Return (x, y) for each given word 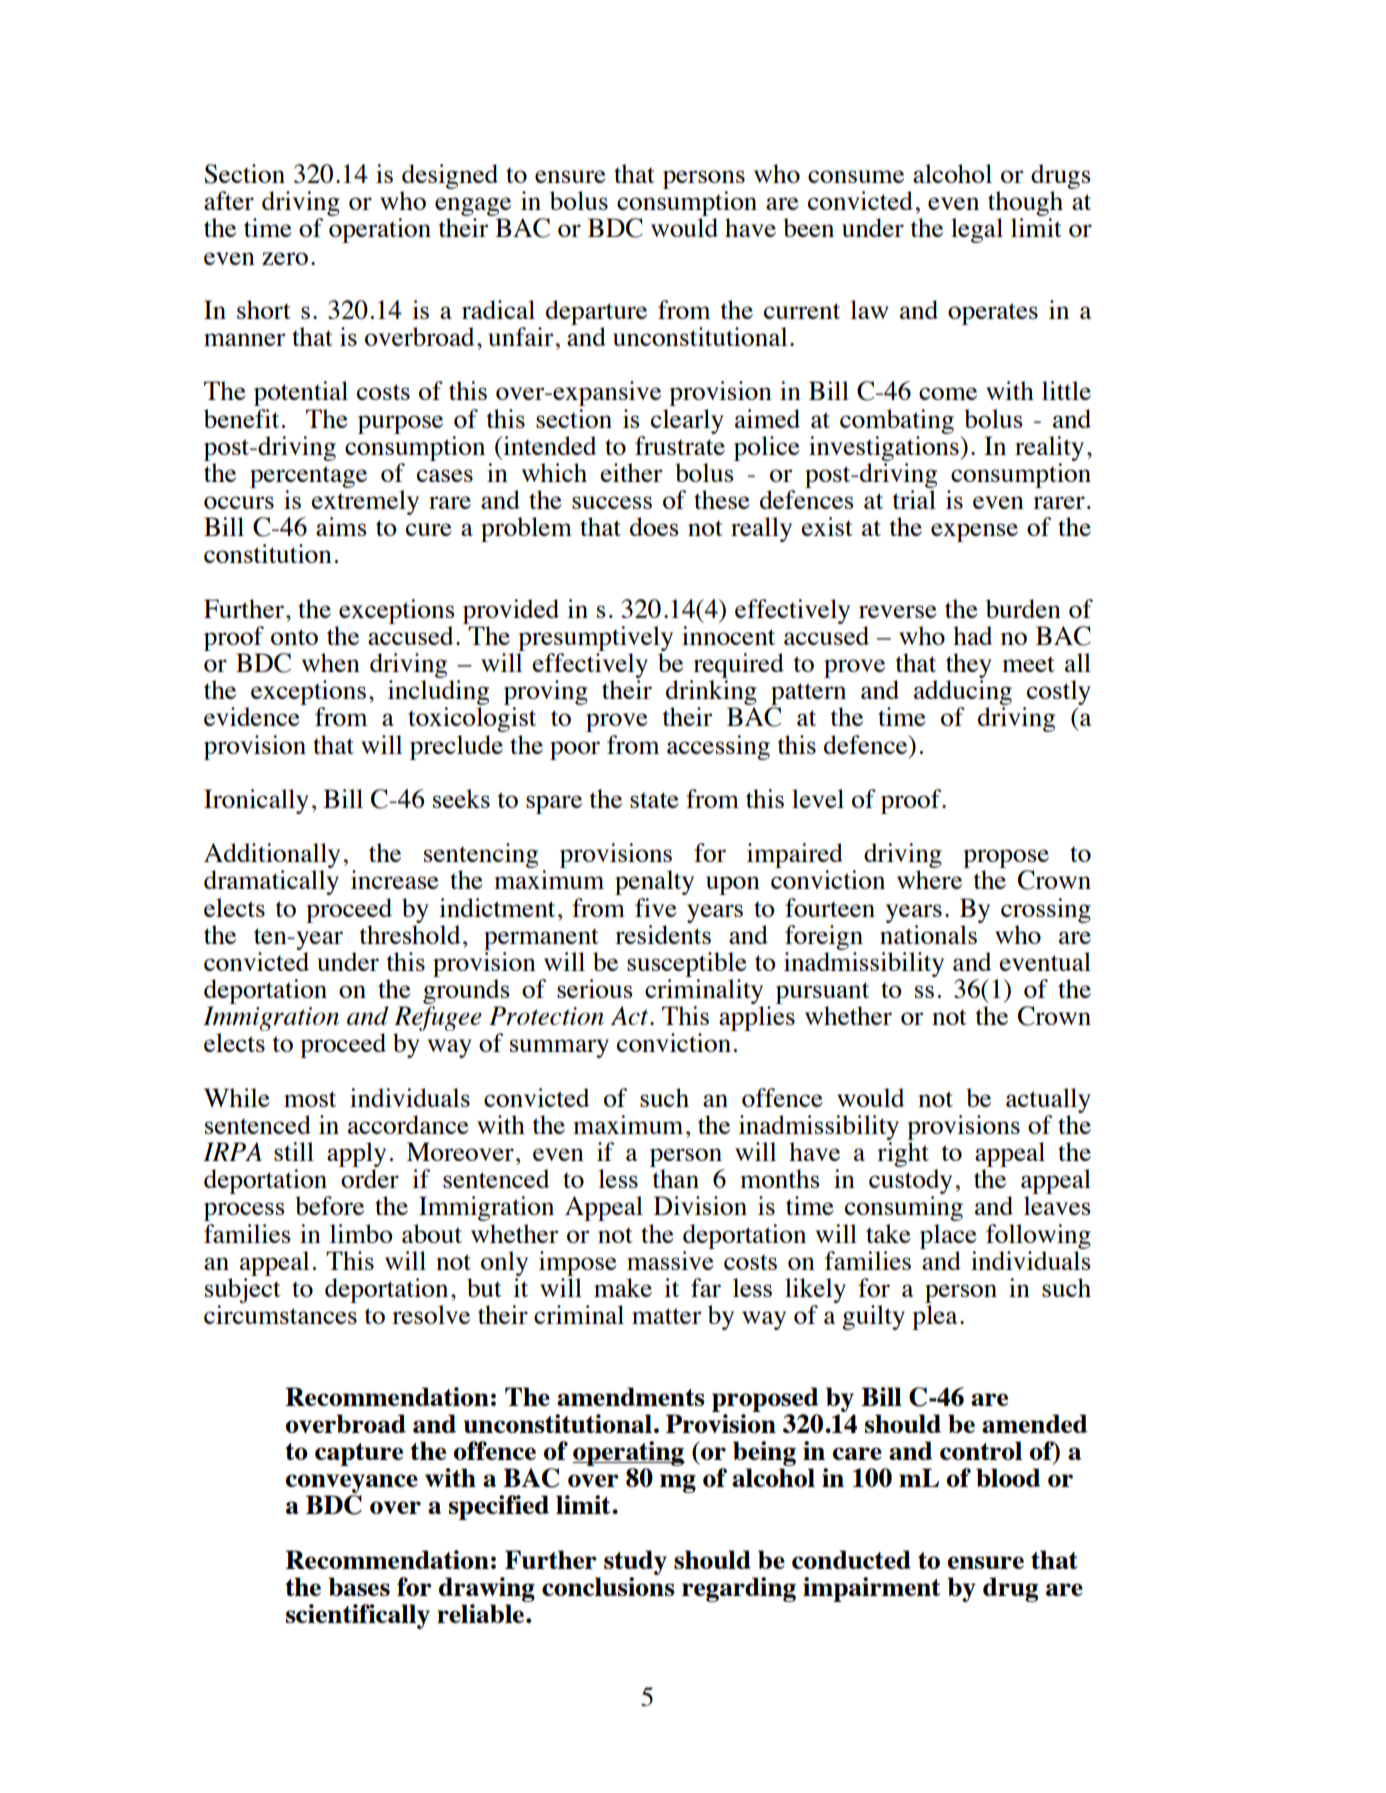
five (656, 907)
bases (359, 1586)
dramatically (271, 882)
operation (380, 230)
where (929, 879)
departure (596, 312)
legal (977, 230)
